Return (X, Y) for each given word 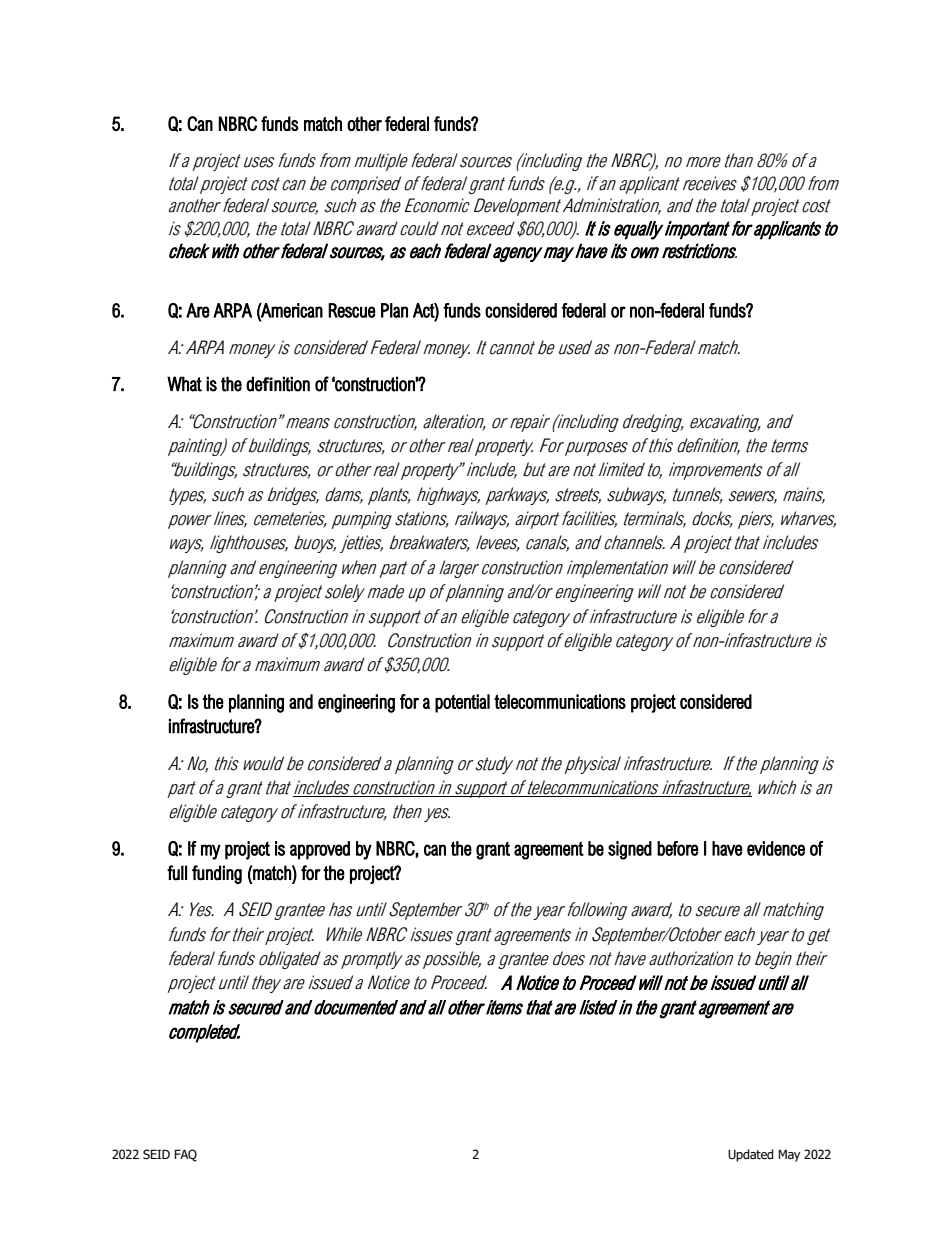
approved (320, 850)
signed (630, 850)
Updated (751, 1155)
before (677, 848)
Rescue (352, 310)
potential (462, 703)
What (184, 384)
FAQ (185, 1155)
